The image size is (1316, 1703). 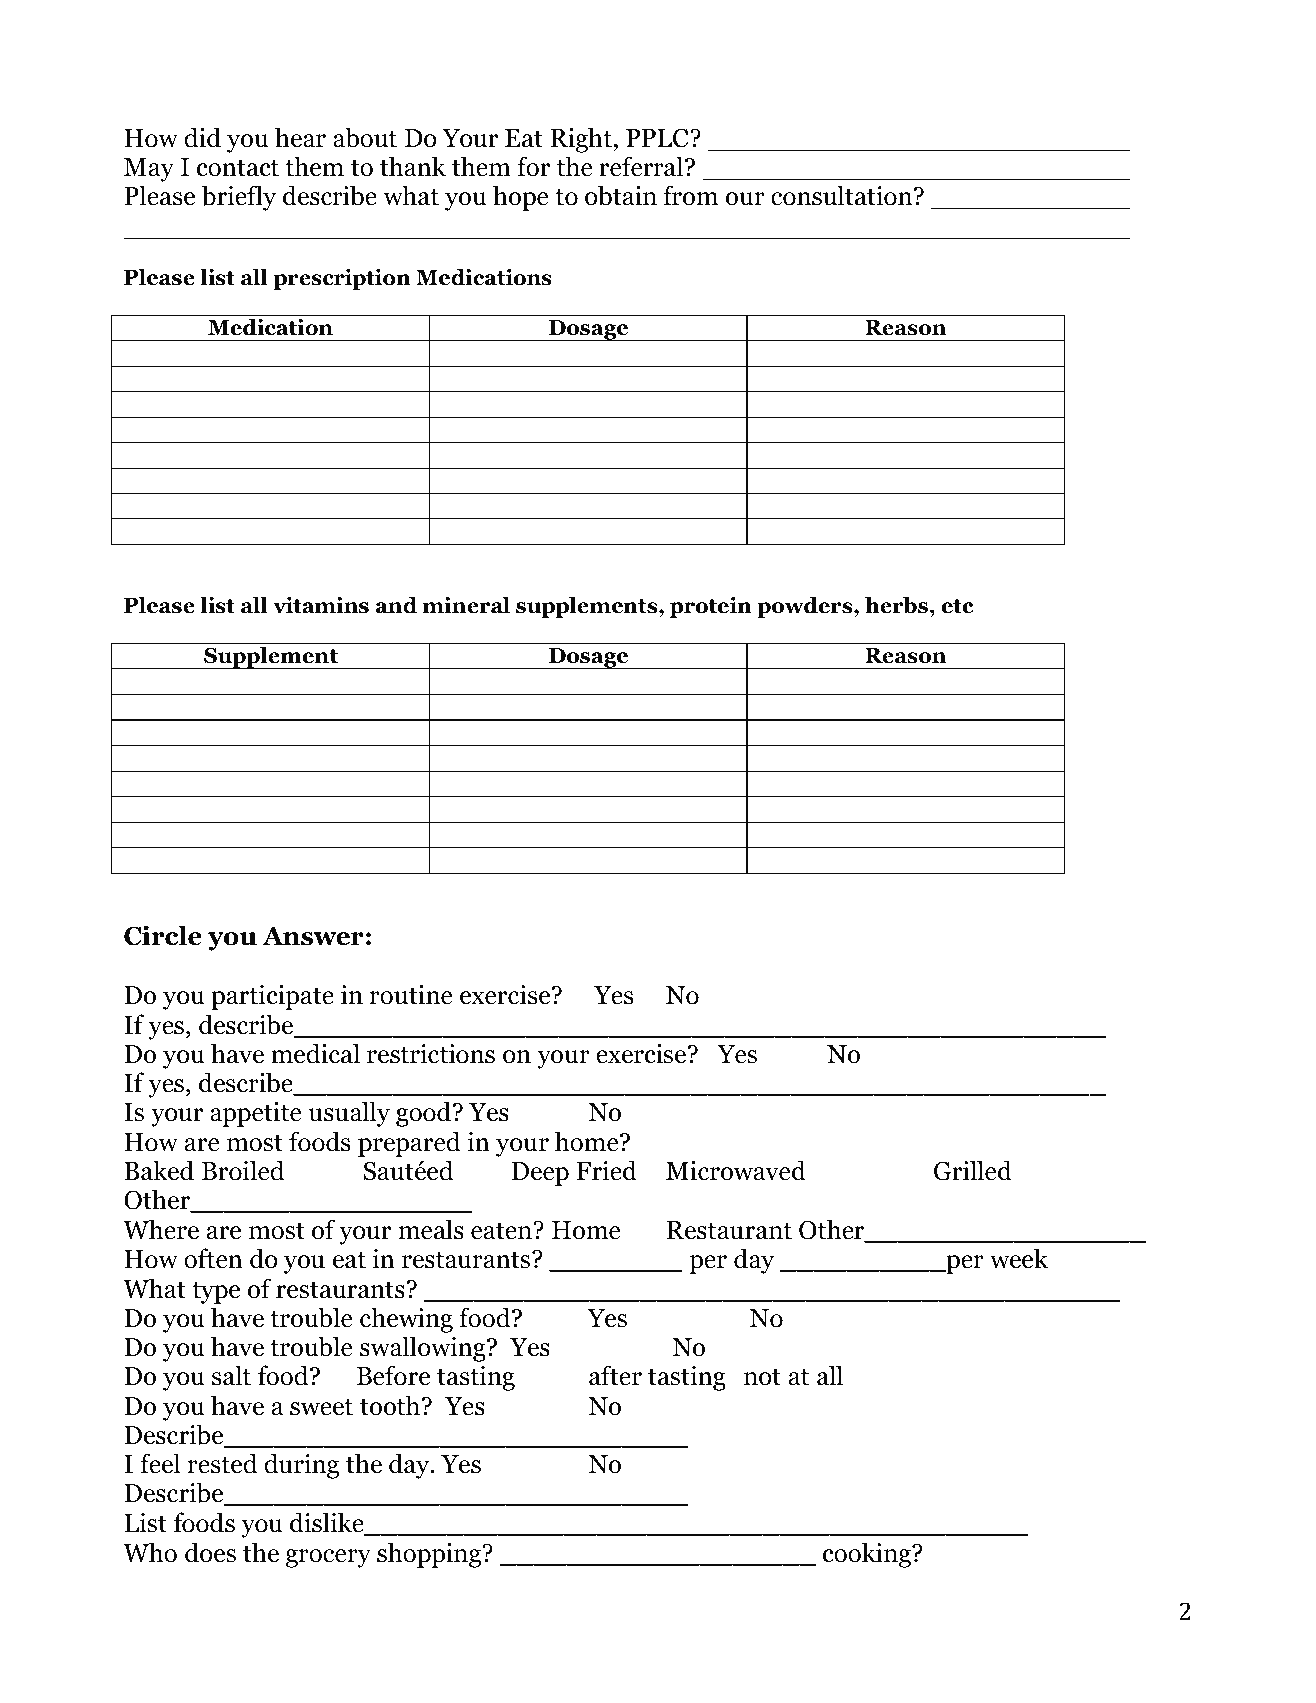 What do you see at coordinates (607, 1170) in the image?
I see `Fried` at bounding box center [607, 1170].
